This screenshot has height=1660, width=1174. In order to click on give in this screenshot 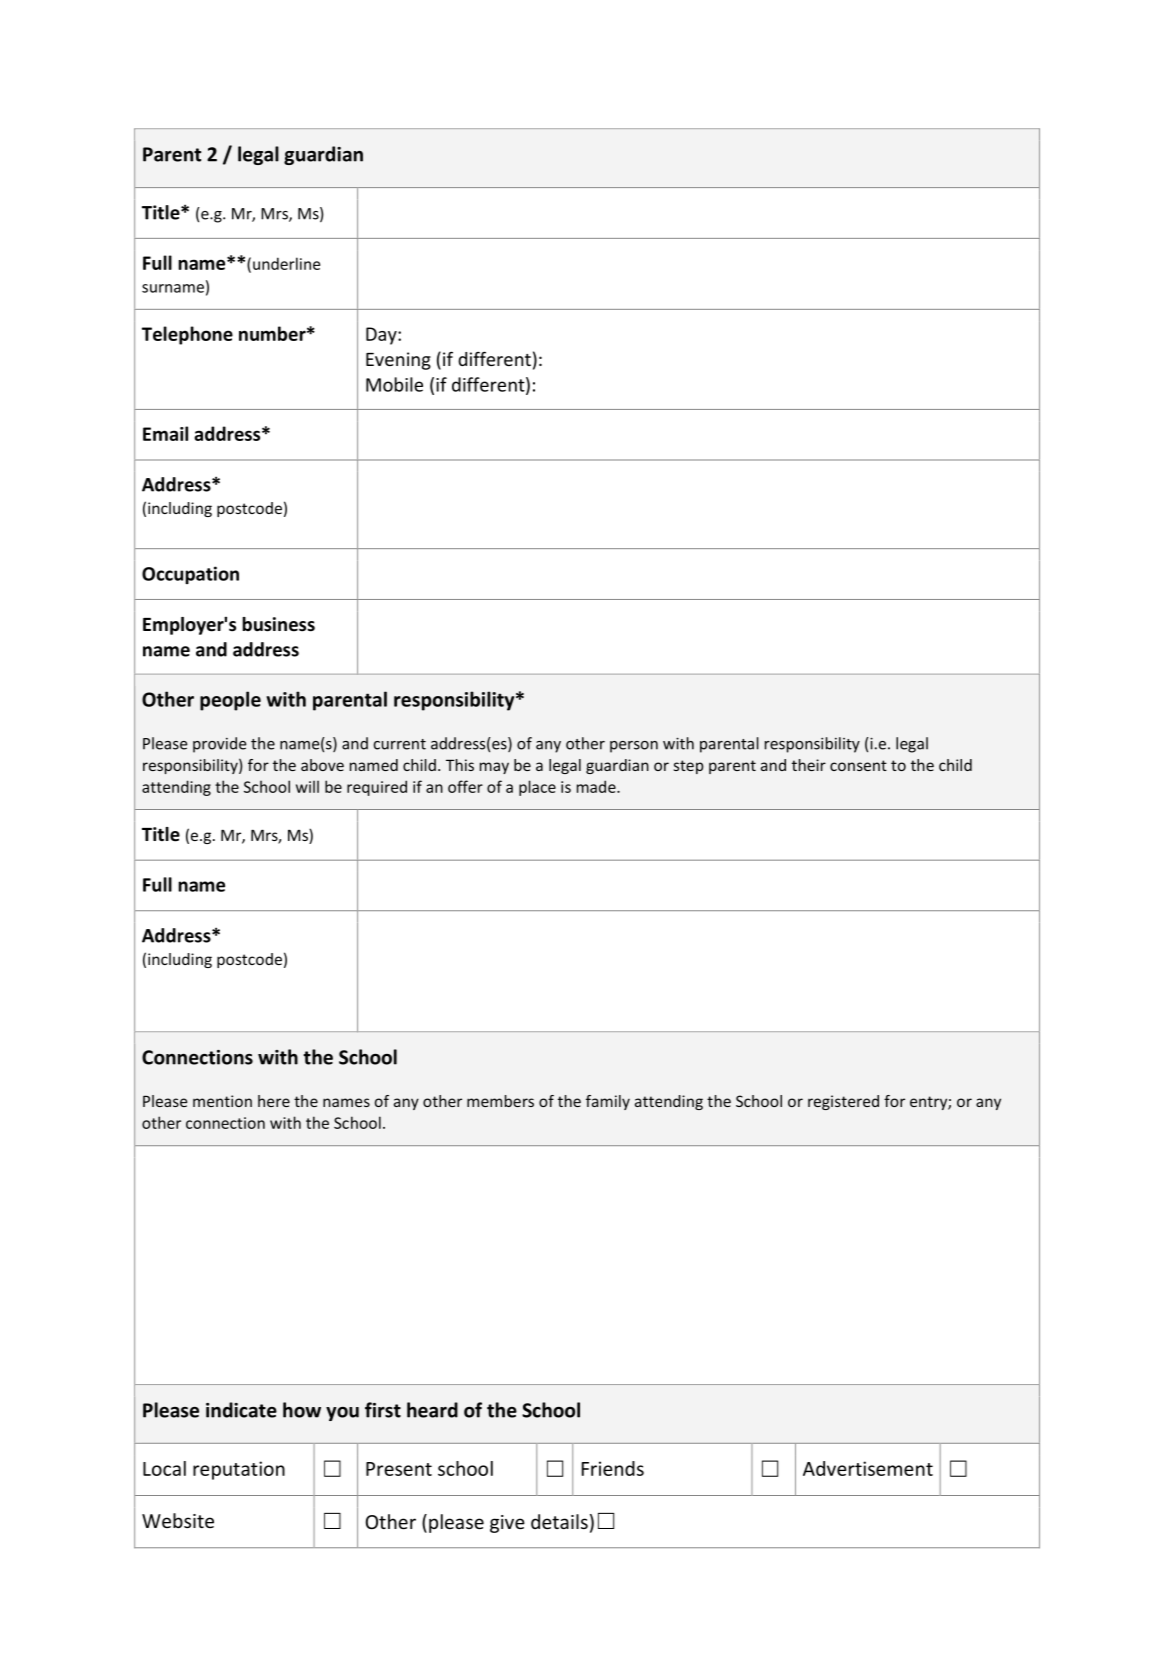, I will do `click(507, 1524)`.
